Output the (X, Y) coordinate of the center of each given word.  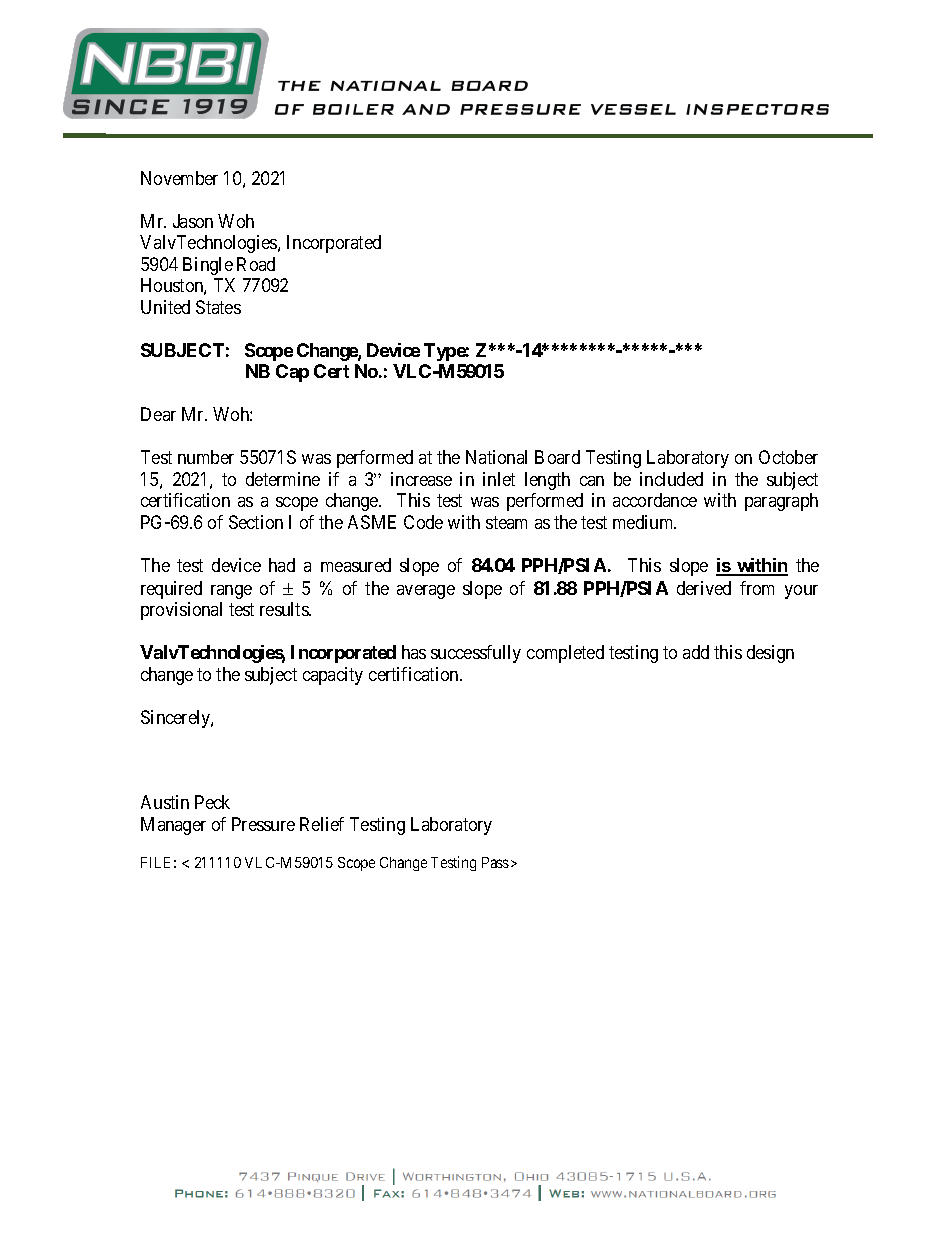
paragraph (781, 502)
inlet (499, 479)
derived (704, 588)
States (218, 307)
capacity (333, 676)
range (231, 592)
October (788, 457)
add (696, 652)
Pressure (263, 824)
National (496, 457)
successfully (476, 654)
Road (256, 264)
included (671, 479)
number (206, 457)
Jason (193, 221)
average (426, 592)
